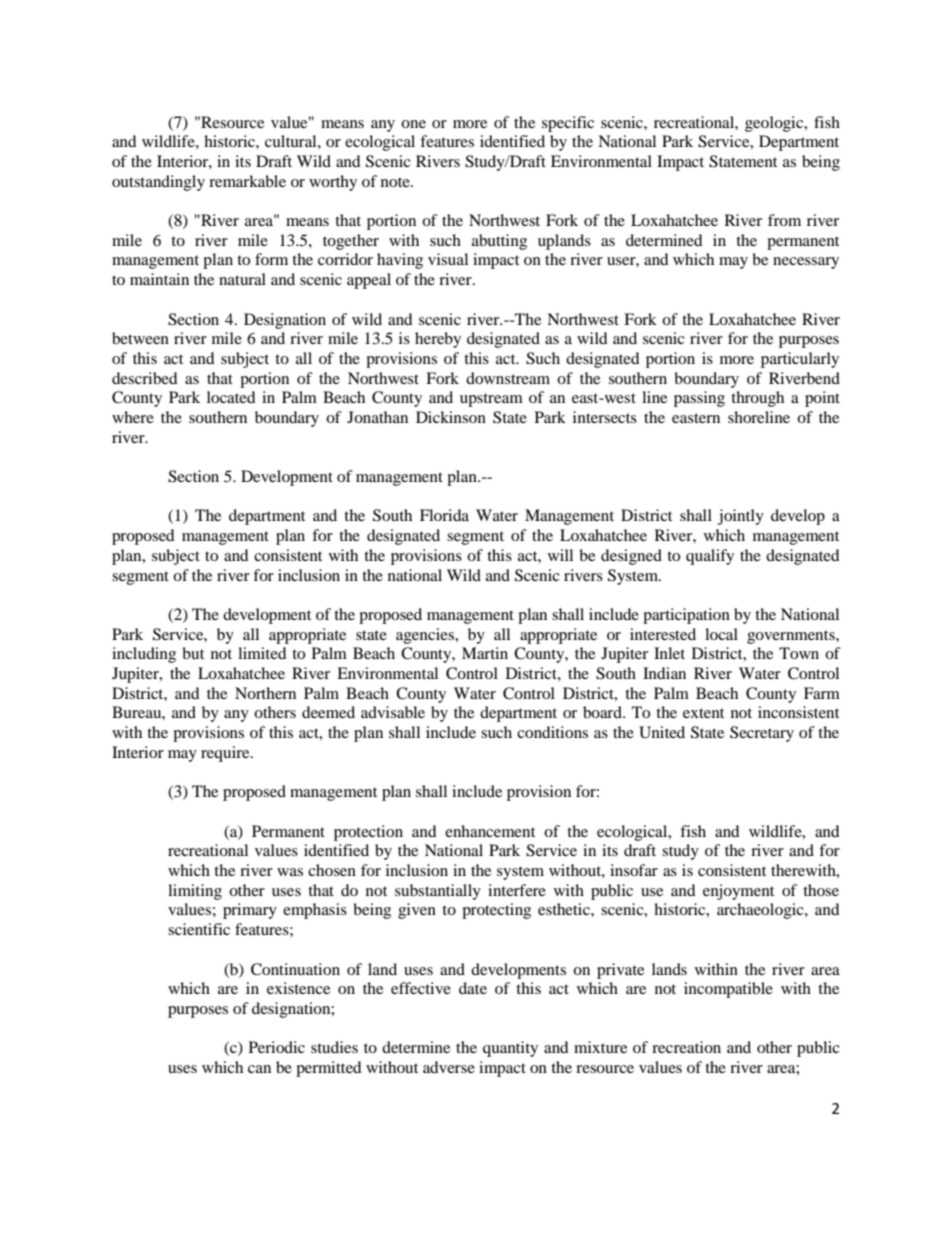  I want to click on quantity, so click(510, 1049).
